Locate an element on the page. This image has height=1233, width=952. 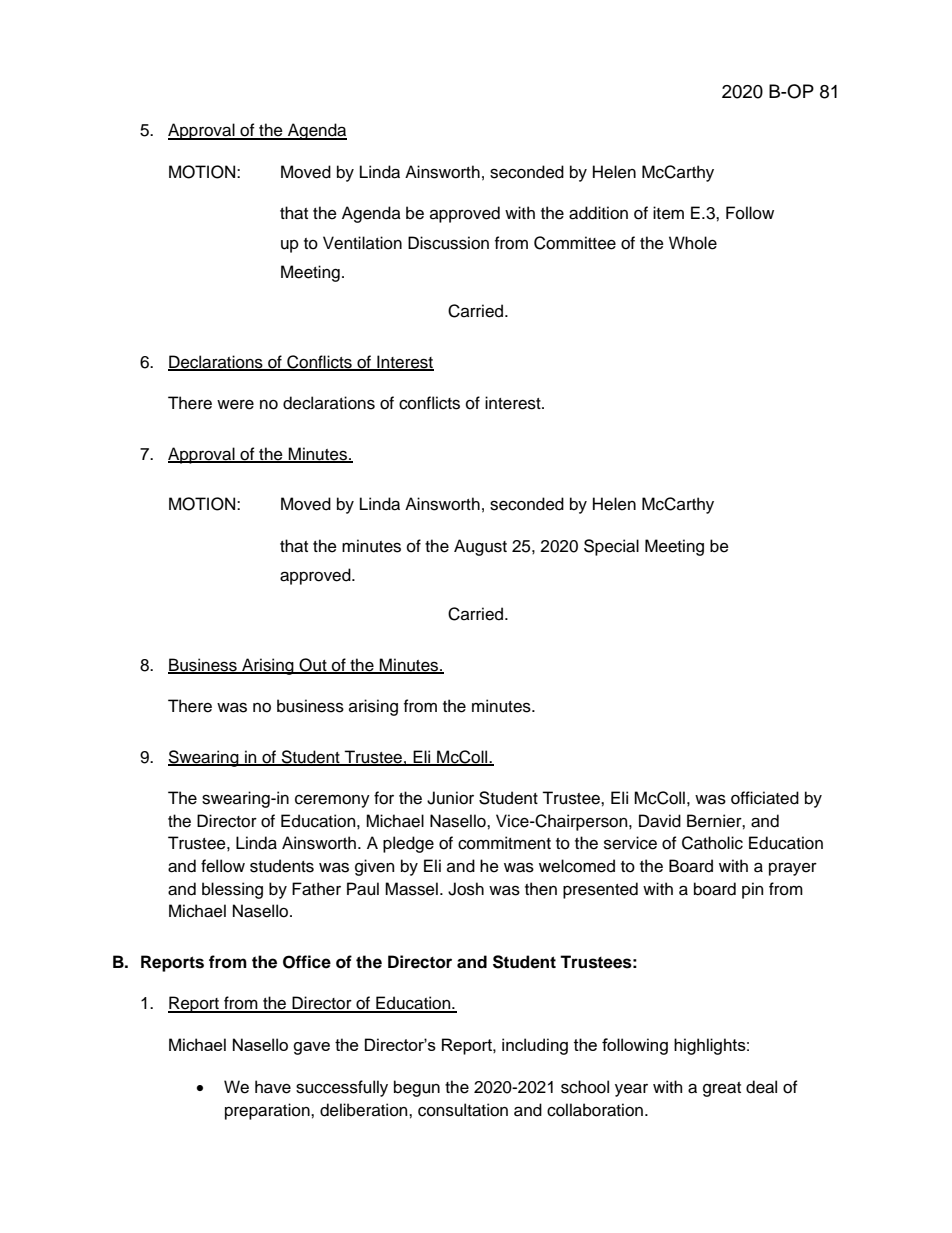
Out is located at coordinates (313, 666).
